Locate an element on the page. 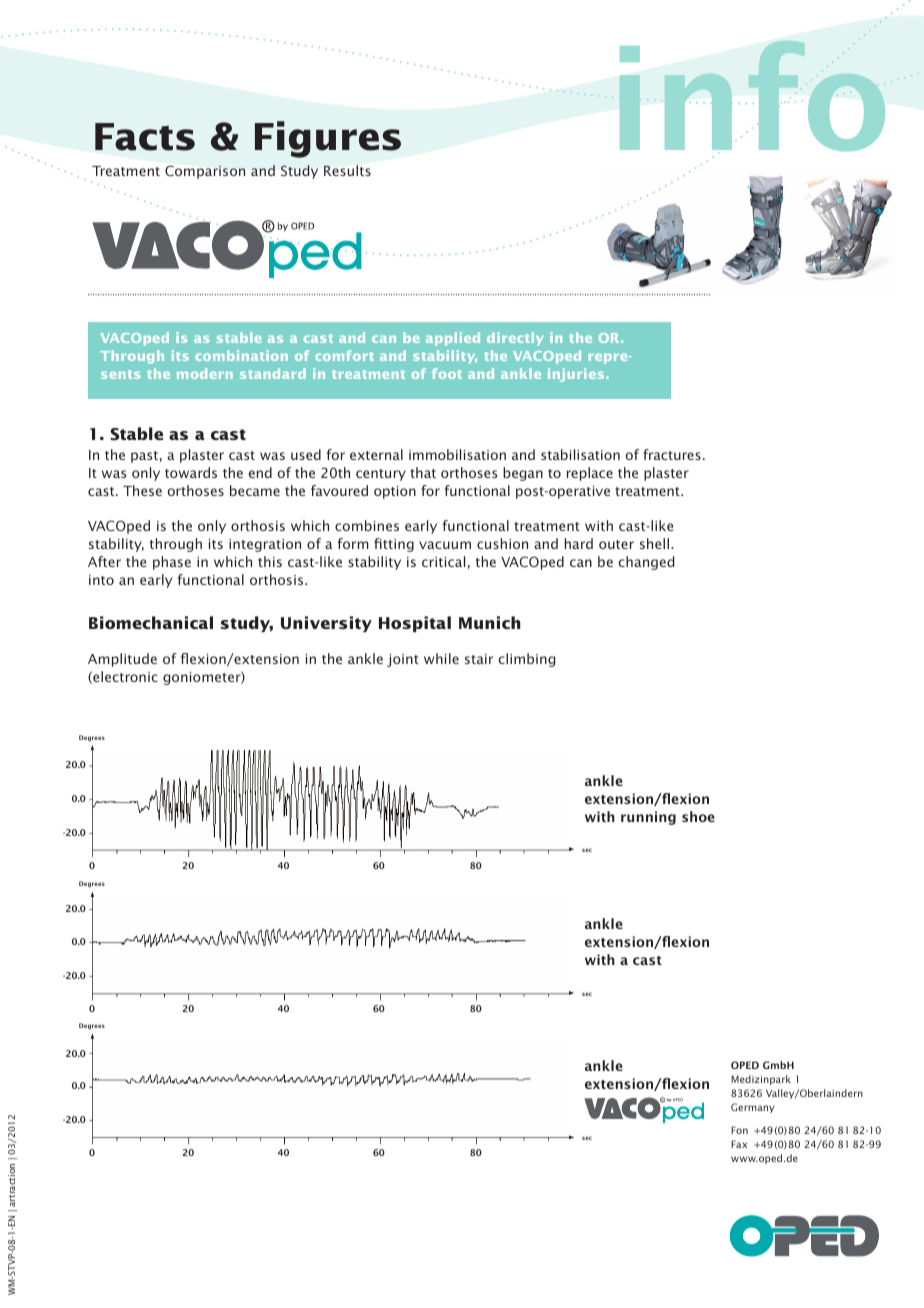  foot is located at coordinates (447, 373).
